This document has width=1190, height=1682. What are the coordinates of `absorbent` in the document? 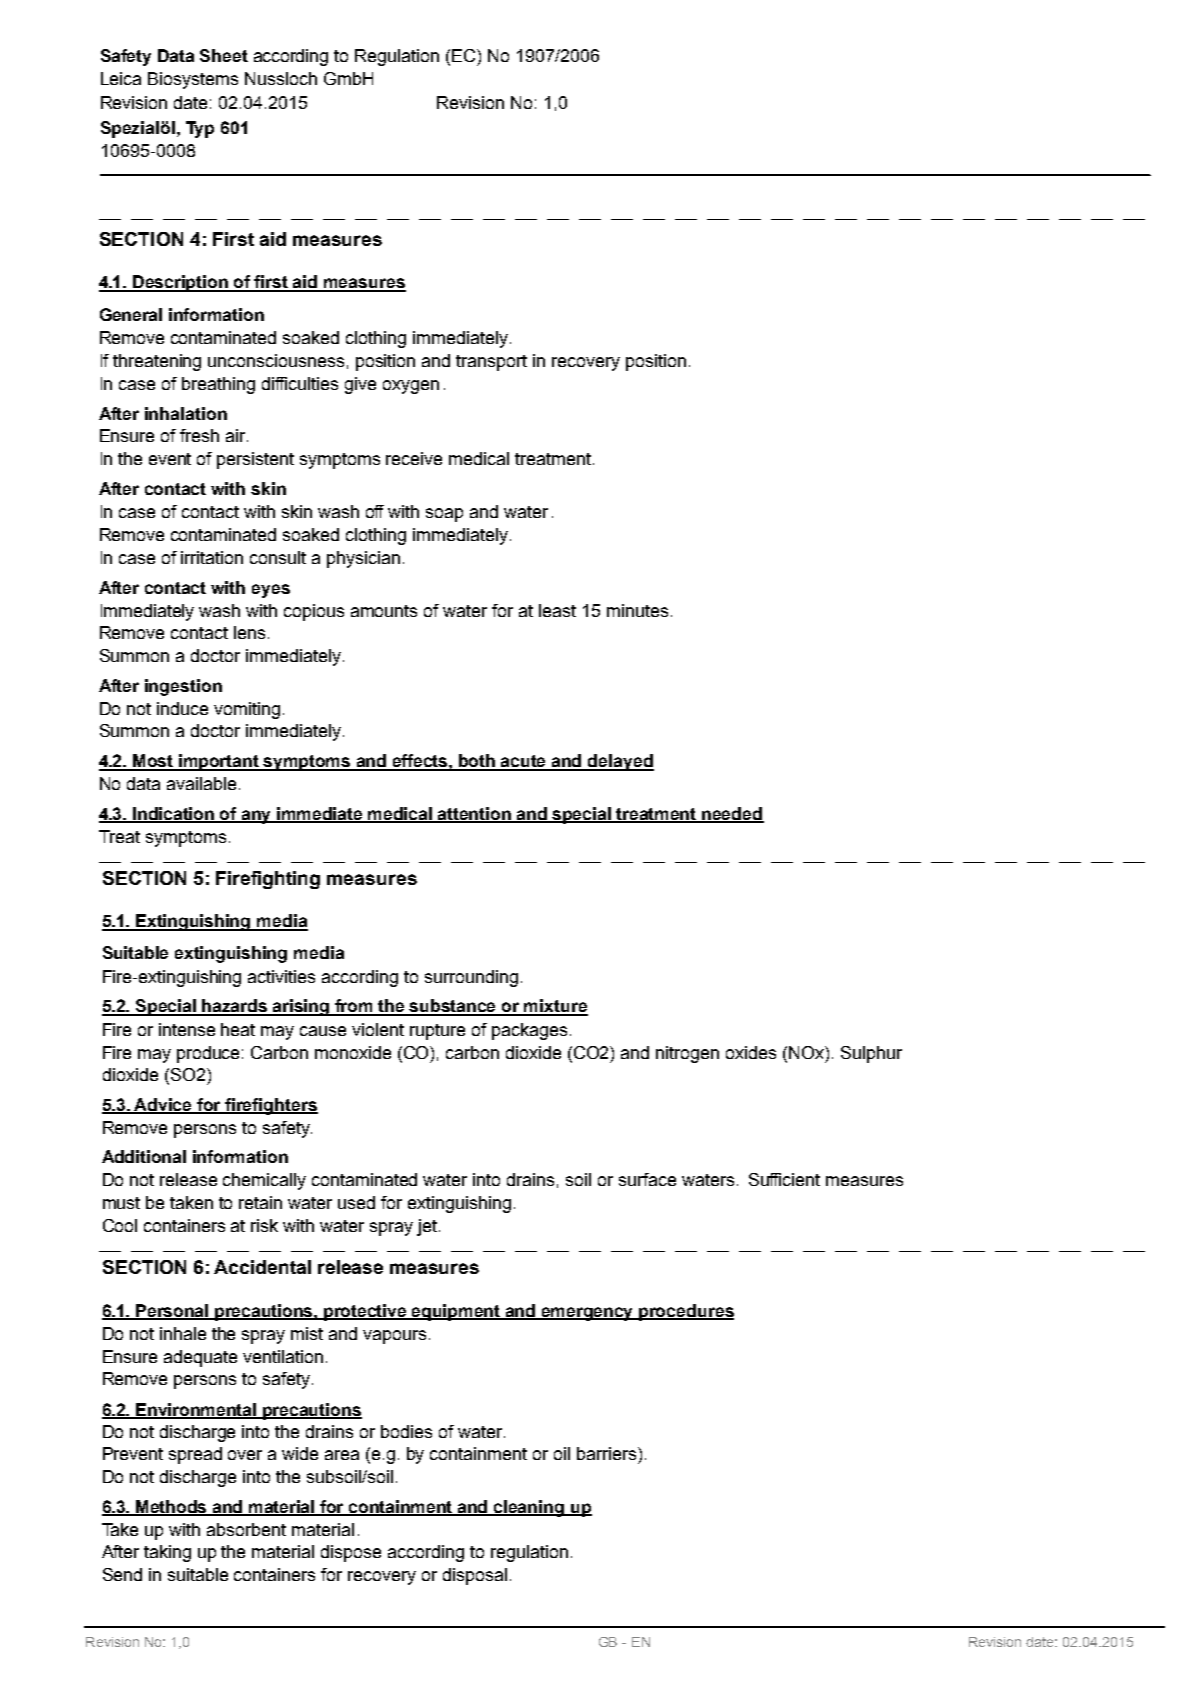 It's located at (246, 1529).
